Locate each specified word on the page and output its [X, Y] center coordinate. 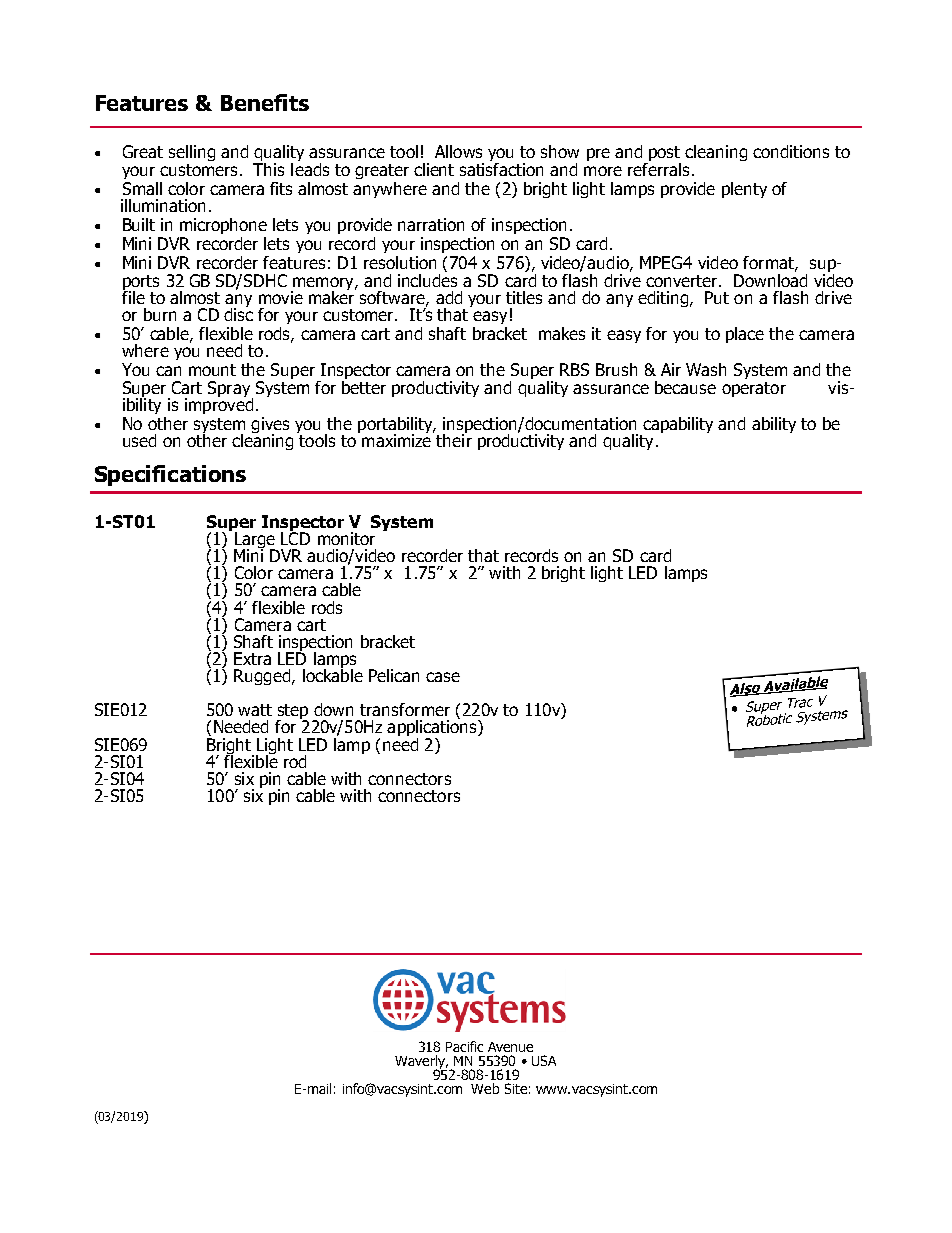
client [434, 169]
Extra [252, 658]
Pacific [464, 1046]
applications [433, 728]
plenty [744, 190]
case [443, 677]
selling [192, 153]
